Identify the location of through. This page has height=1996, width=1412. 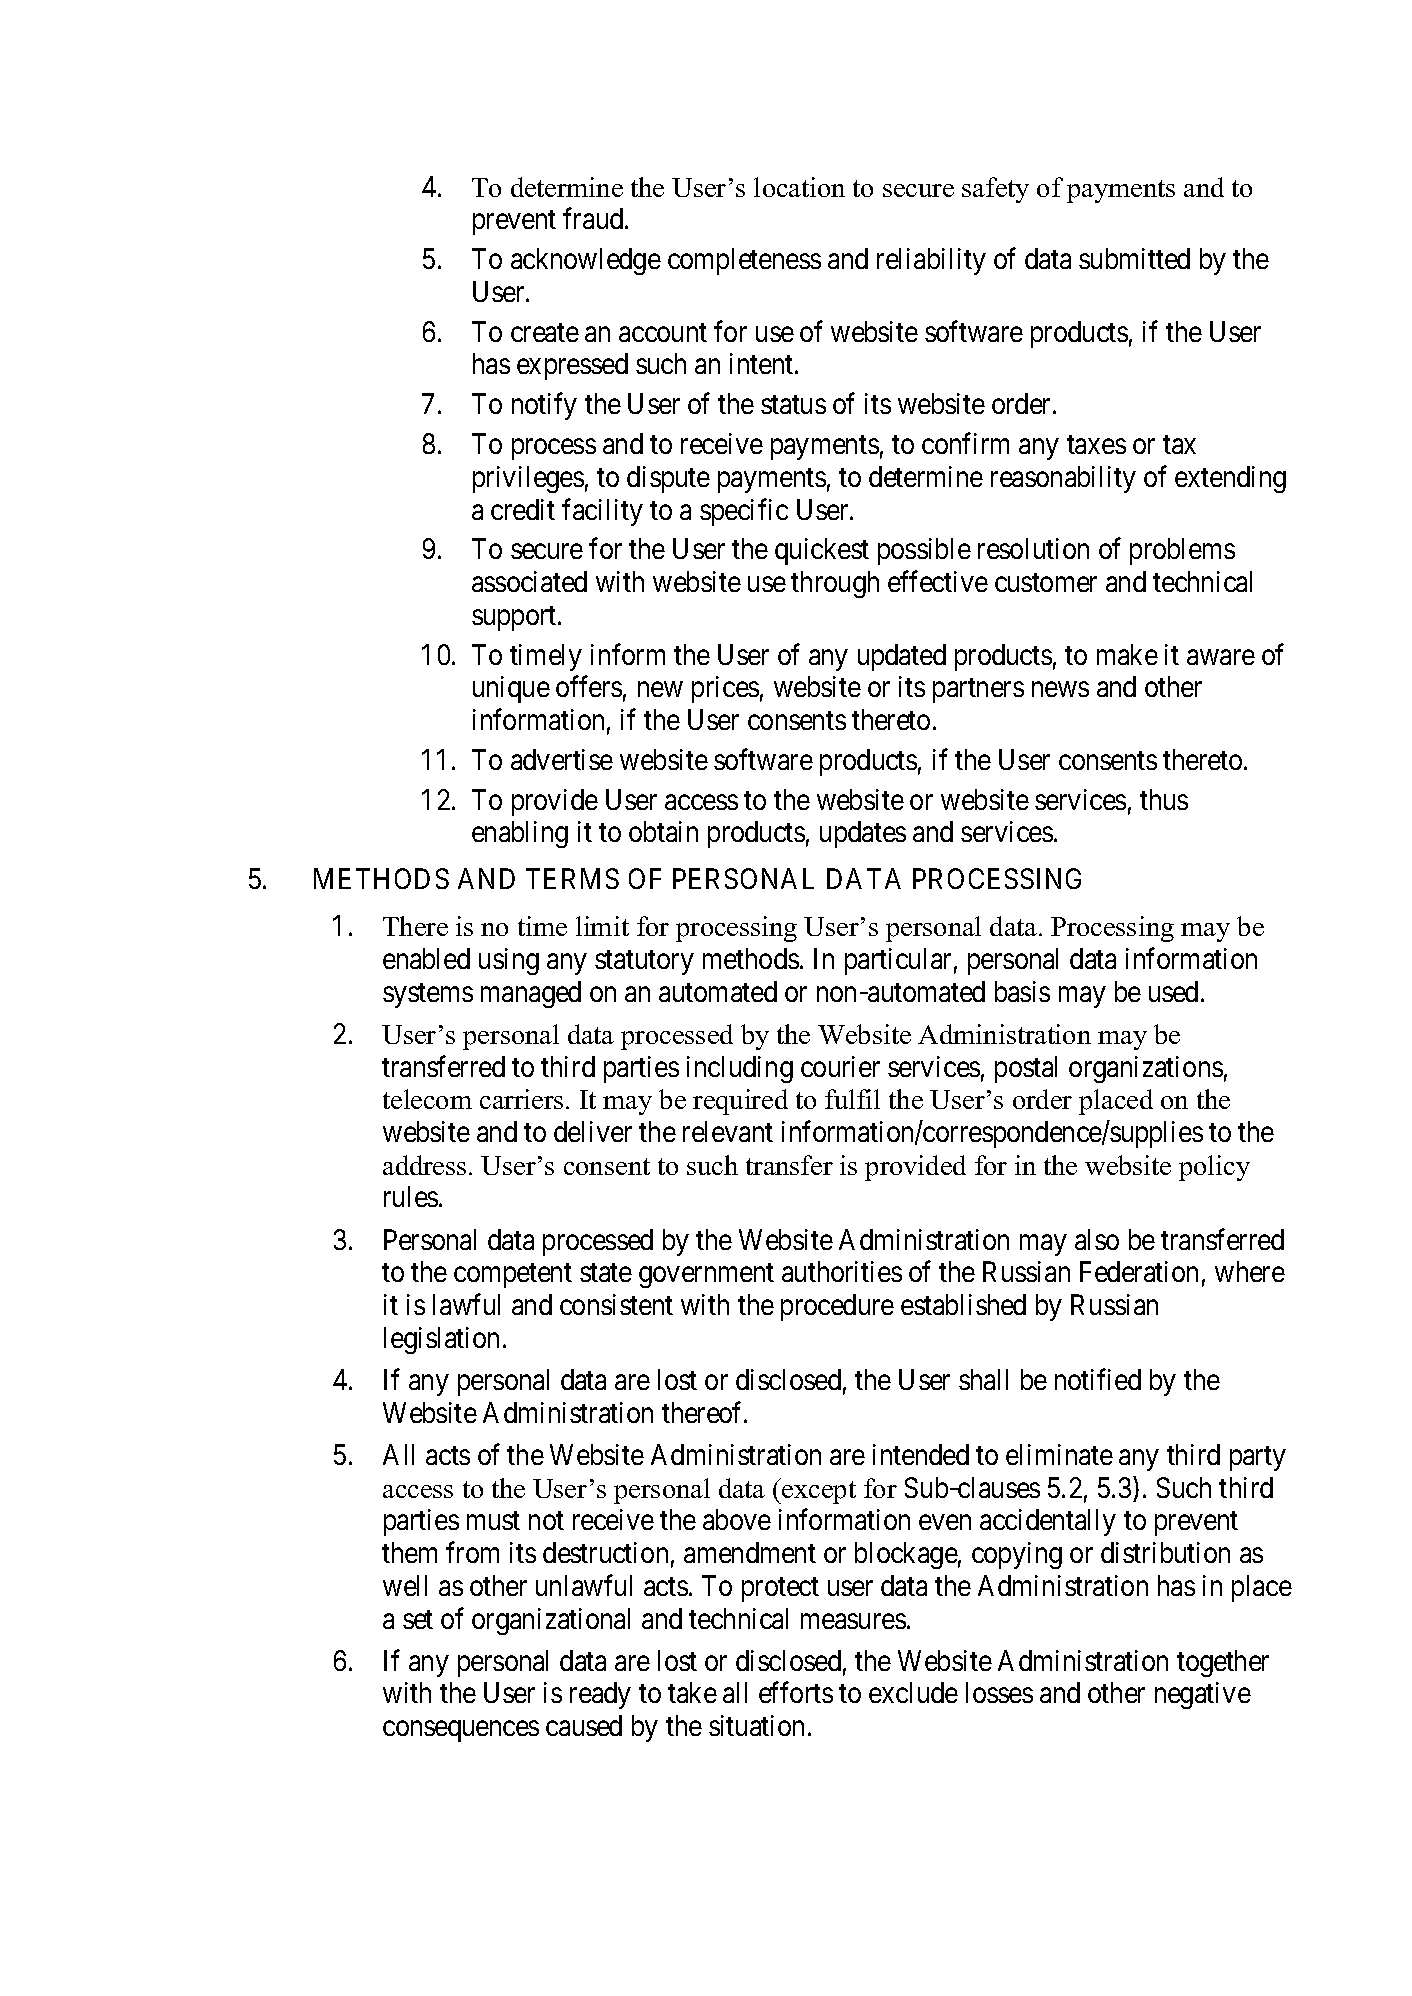
(835, 584).
